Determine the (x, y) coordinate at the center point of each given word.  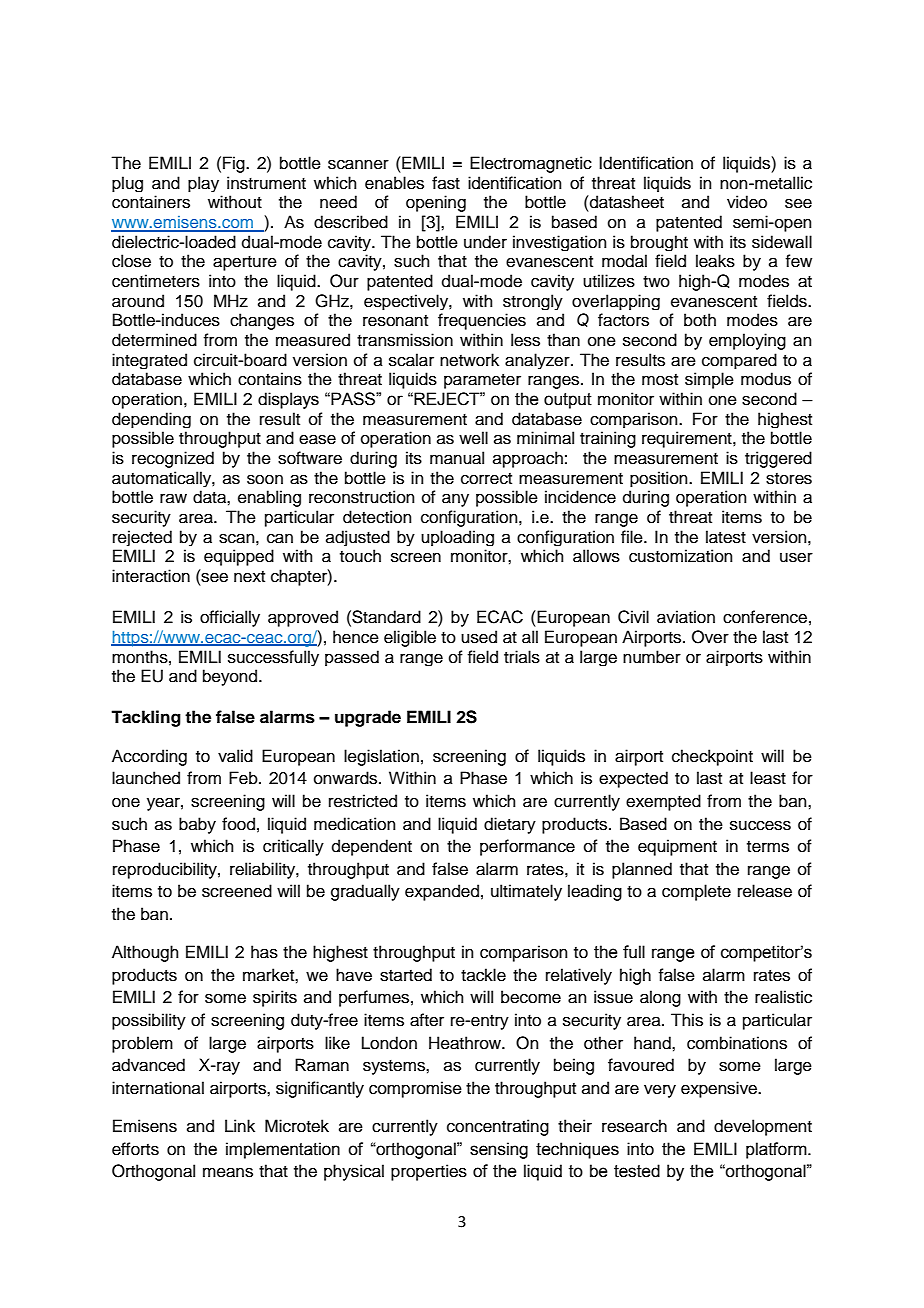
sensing (499, 1150)
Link (240, 1125)
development (763, 1127)
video (747, 202)
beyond (230, 677)
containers (151, 202)
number (652, 657)
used (479, 637)
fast (446, 183)
